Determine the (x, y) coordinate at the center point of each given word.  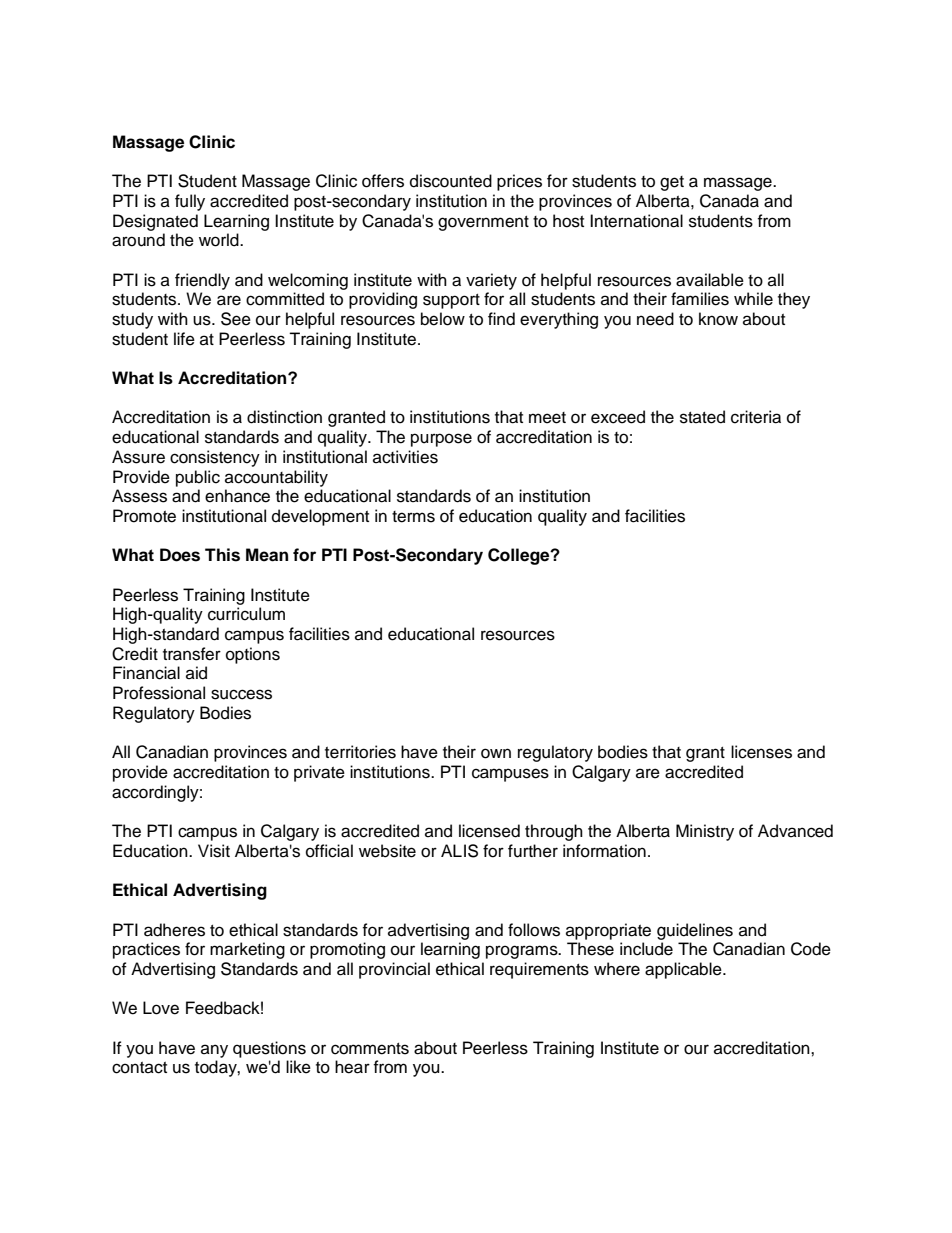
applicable (684, 970)
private (319, 773)
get (672, 183)
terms (413, 517)
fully (190, 202)
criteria (756, 417)
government (483, 223)
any (214, 1051)
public (198, 478)
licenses (761, 752)
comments (370, 1049)
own (496, 753)
